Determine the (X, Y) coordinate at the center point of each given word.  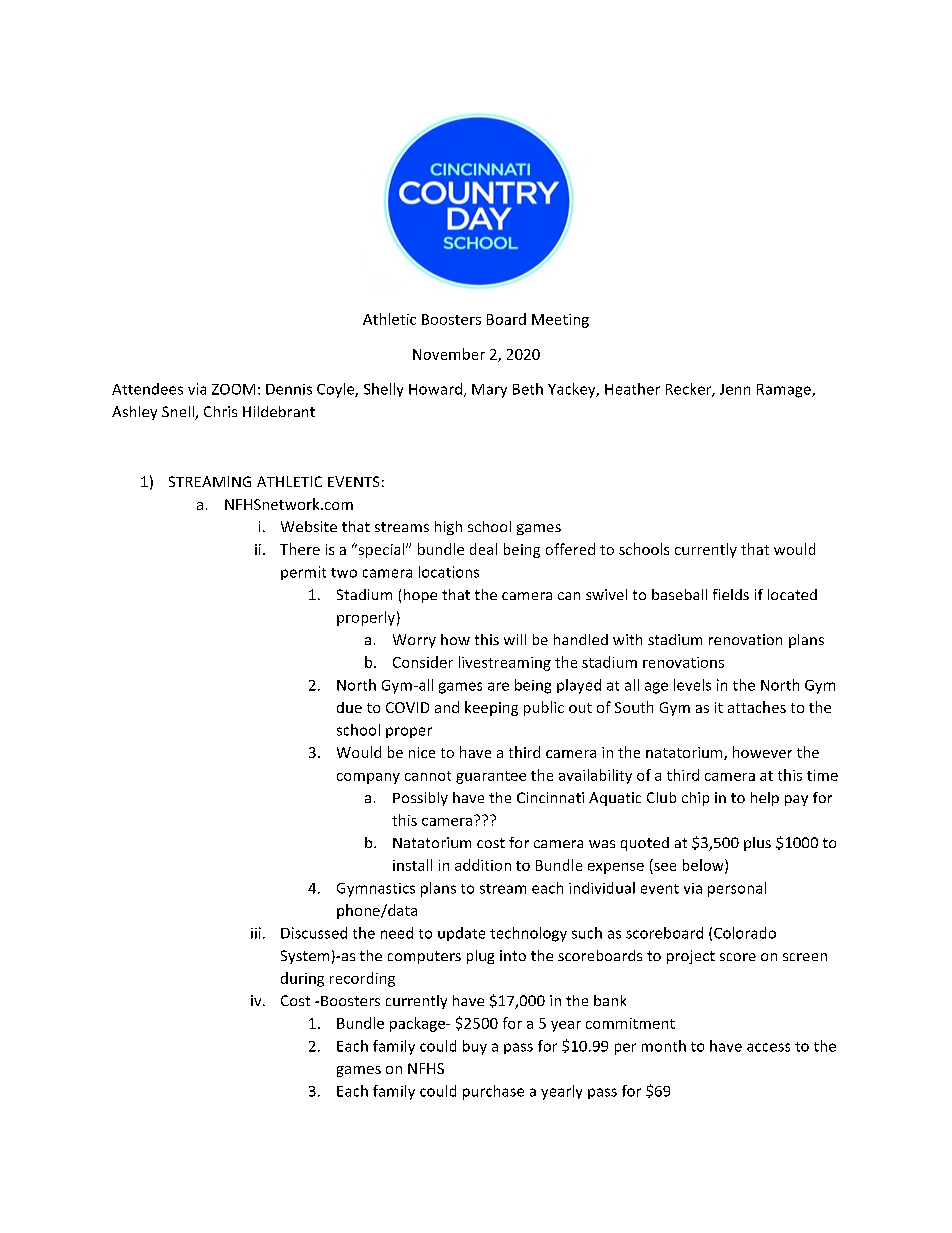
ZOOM (233, 389)
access (768, 1047)
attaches (757, 707)
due (349, 707)
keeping (491, 708)
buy (475, 1047)
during (302, 979)
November (449, 354)
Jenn (735, 389)
